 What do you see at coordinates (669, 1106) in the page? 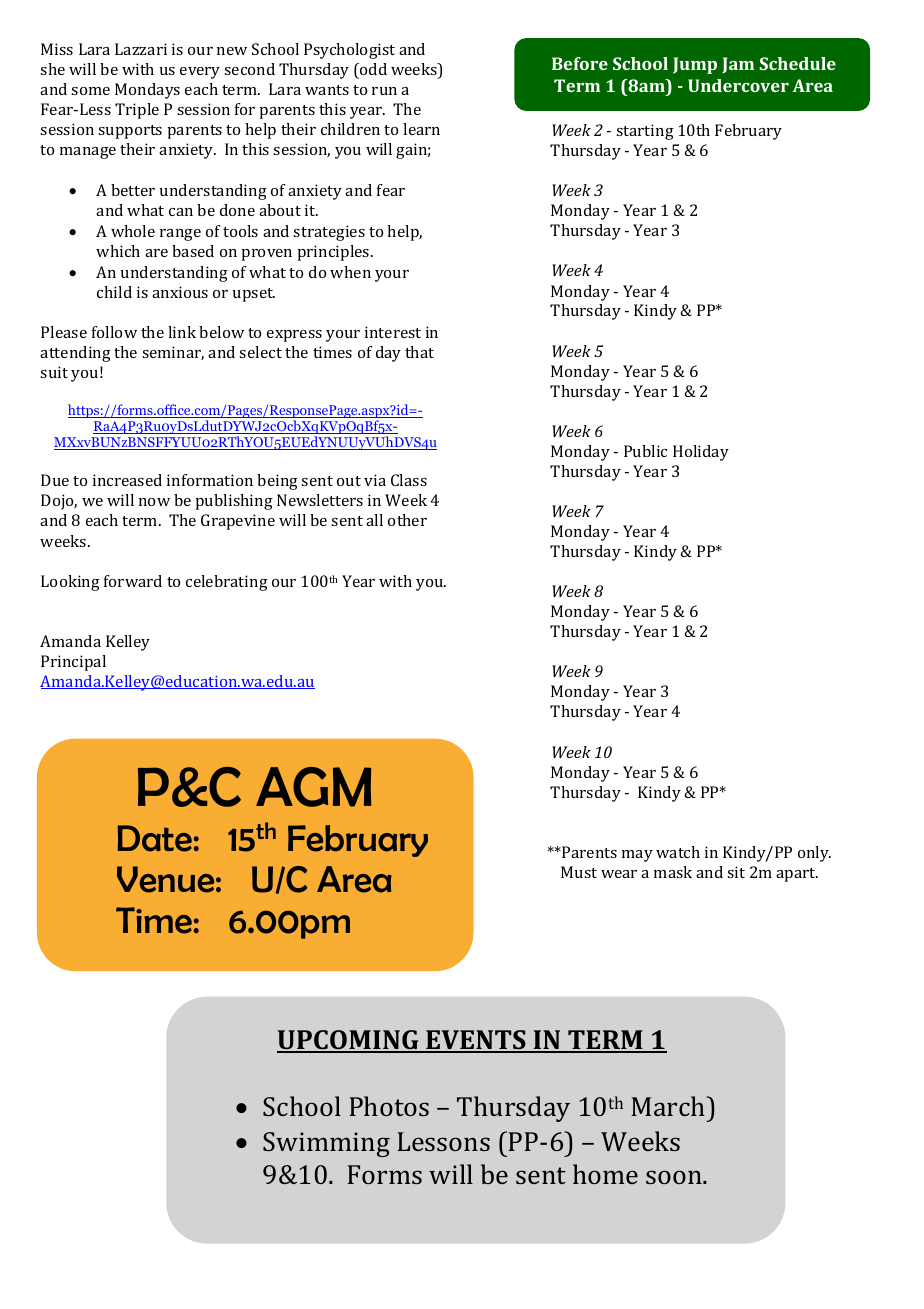
I see `March` at bounding box center [669, 1106].
